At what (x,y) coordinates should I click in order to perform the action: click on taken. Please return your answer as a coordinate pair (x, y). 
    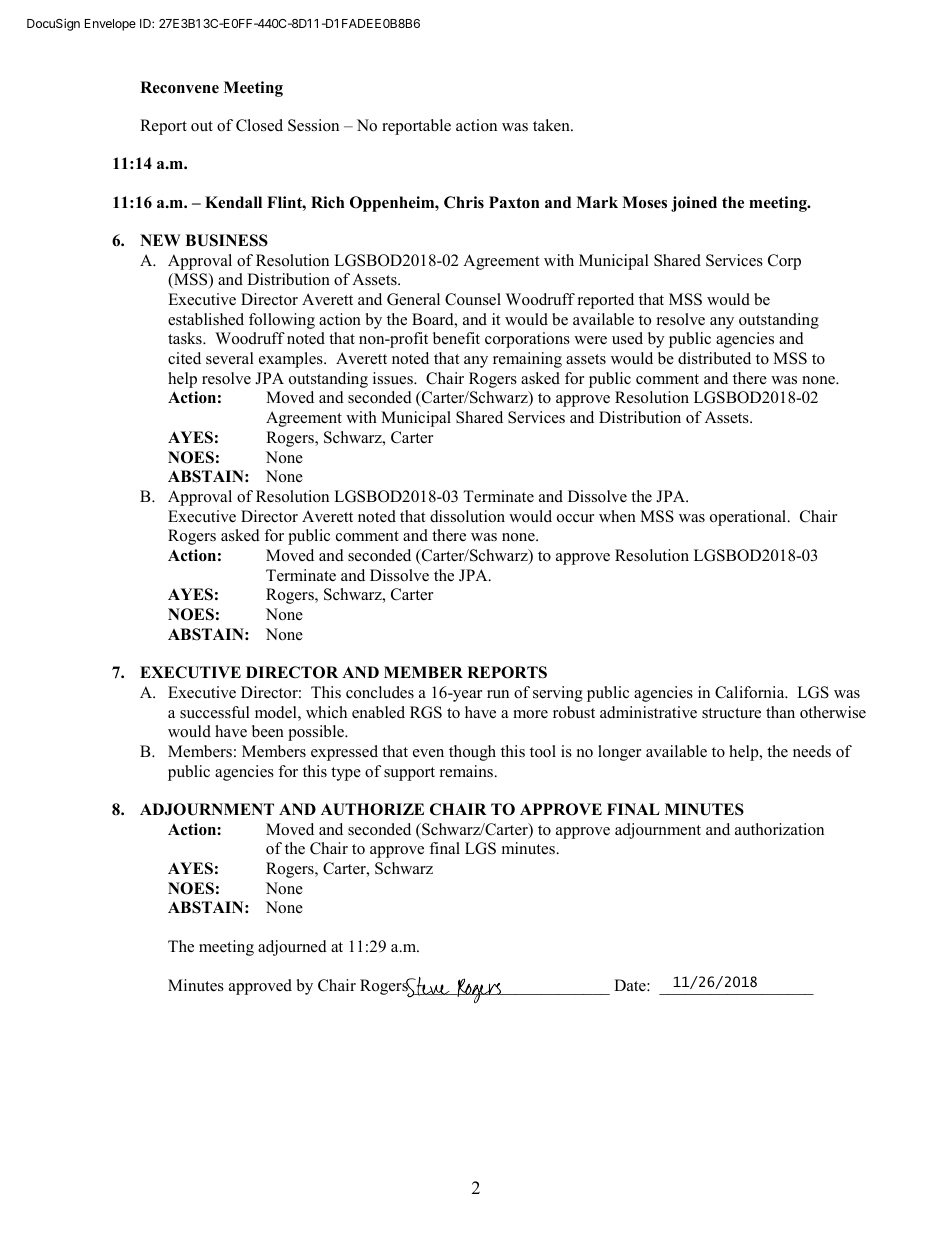
    Looking at the image, I should click on (552, 125).
